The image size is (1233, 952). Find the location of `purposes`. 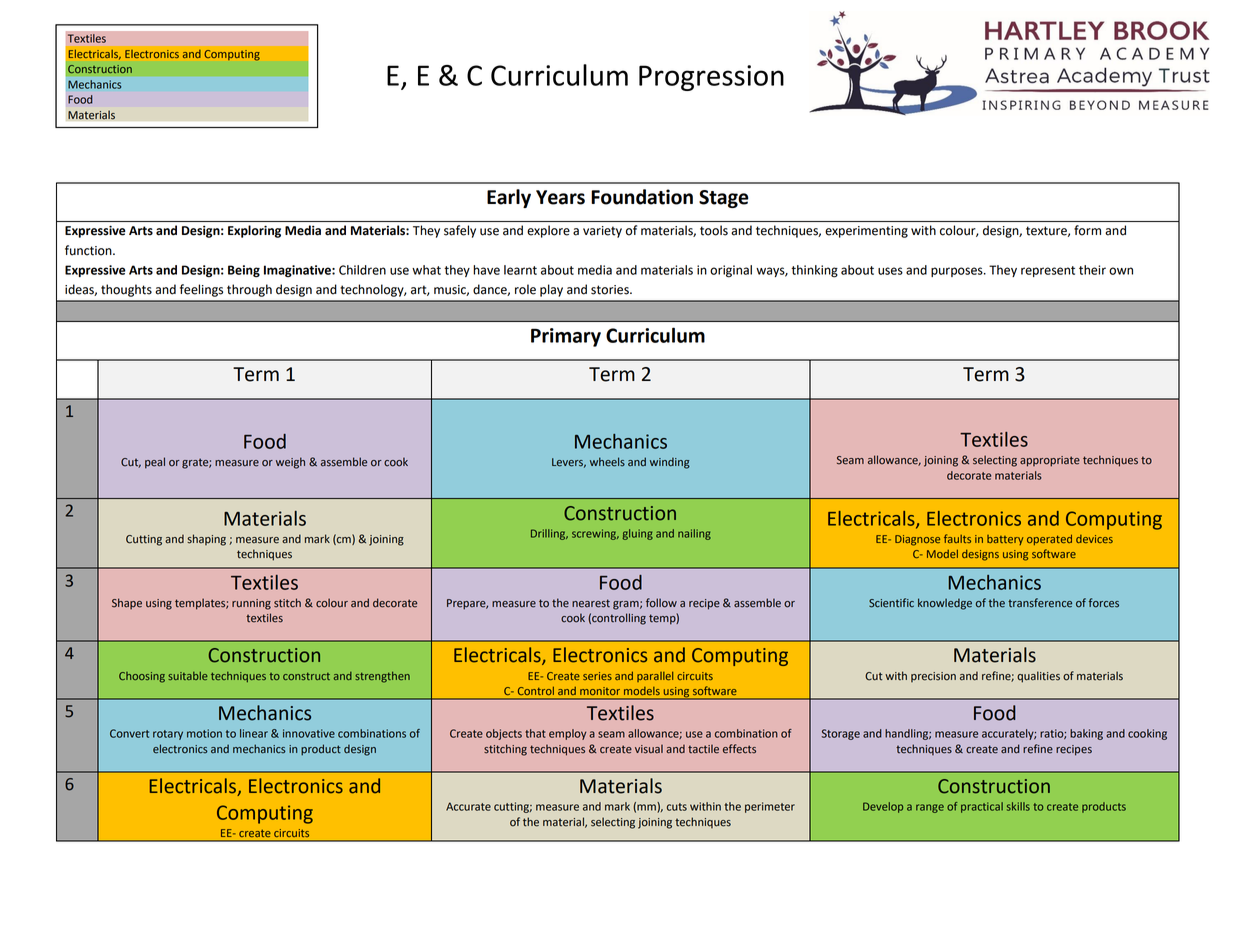

purposes is located at coordinates (958, 272).
